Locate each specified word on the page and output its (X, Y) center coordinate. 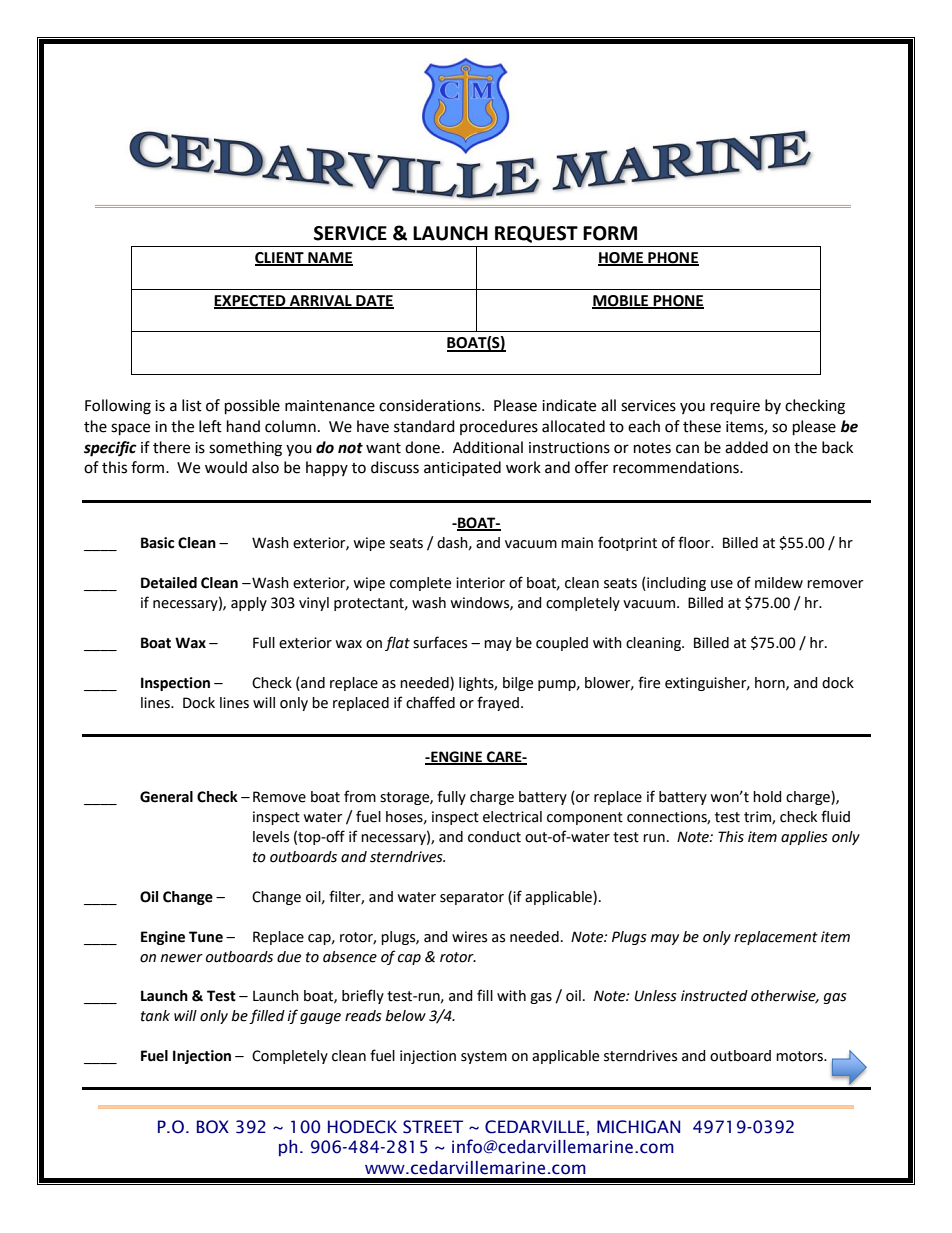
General (166, 797)
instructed (714, 996)
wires (469, 937)
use (722, 584)
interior (480, 583)
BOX (213, 1127)
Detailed (169, 583)
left (210, 426)
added (746, 447)
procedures (499, 427)
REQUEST (536, 234)
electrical (512, 817)
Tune (206, 937)
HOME (621, 259)
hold (767, 797)
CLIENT (280, 259)
